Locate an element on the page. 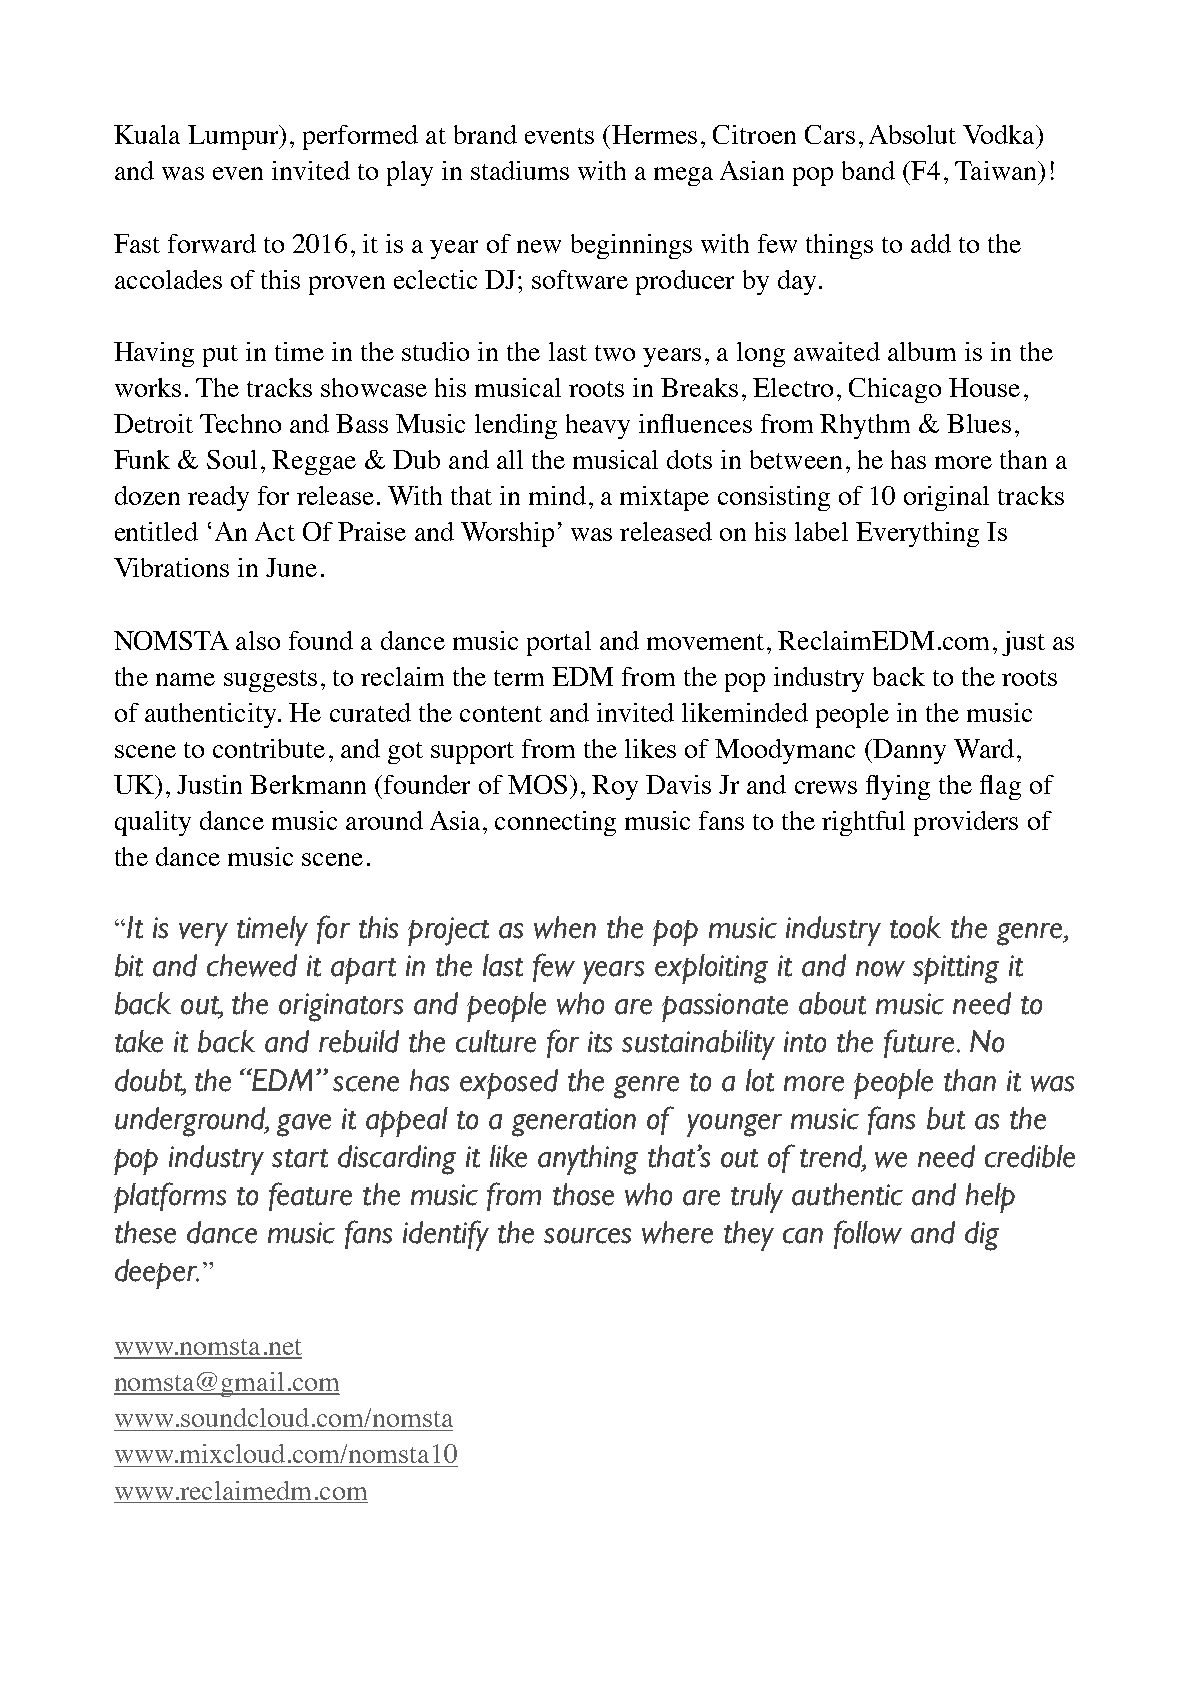 The height and width of the document is (1688, 1193). Hermes is located at coordinates (654, 134).
